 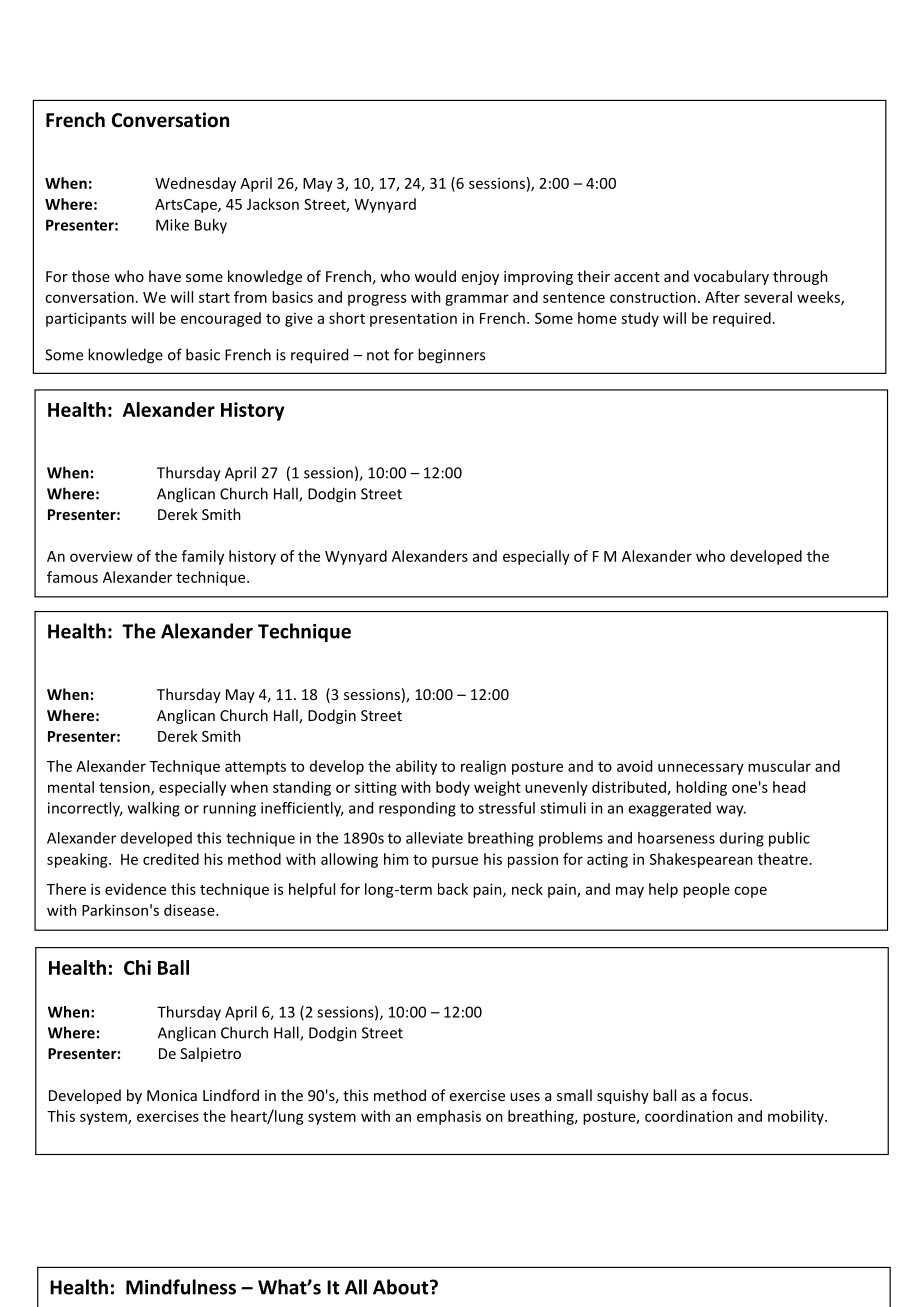 I want to click on focus, so click(x=730, y=1095).
